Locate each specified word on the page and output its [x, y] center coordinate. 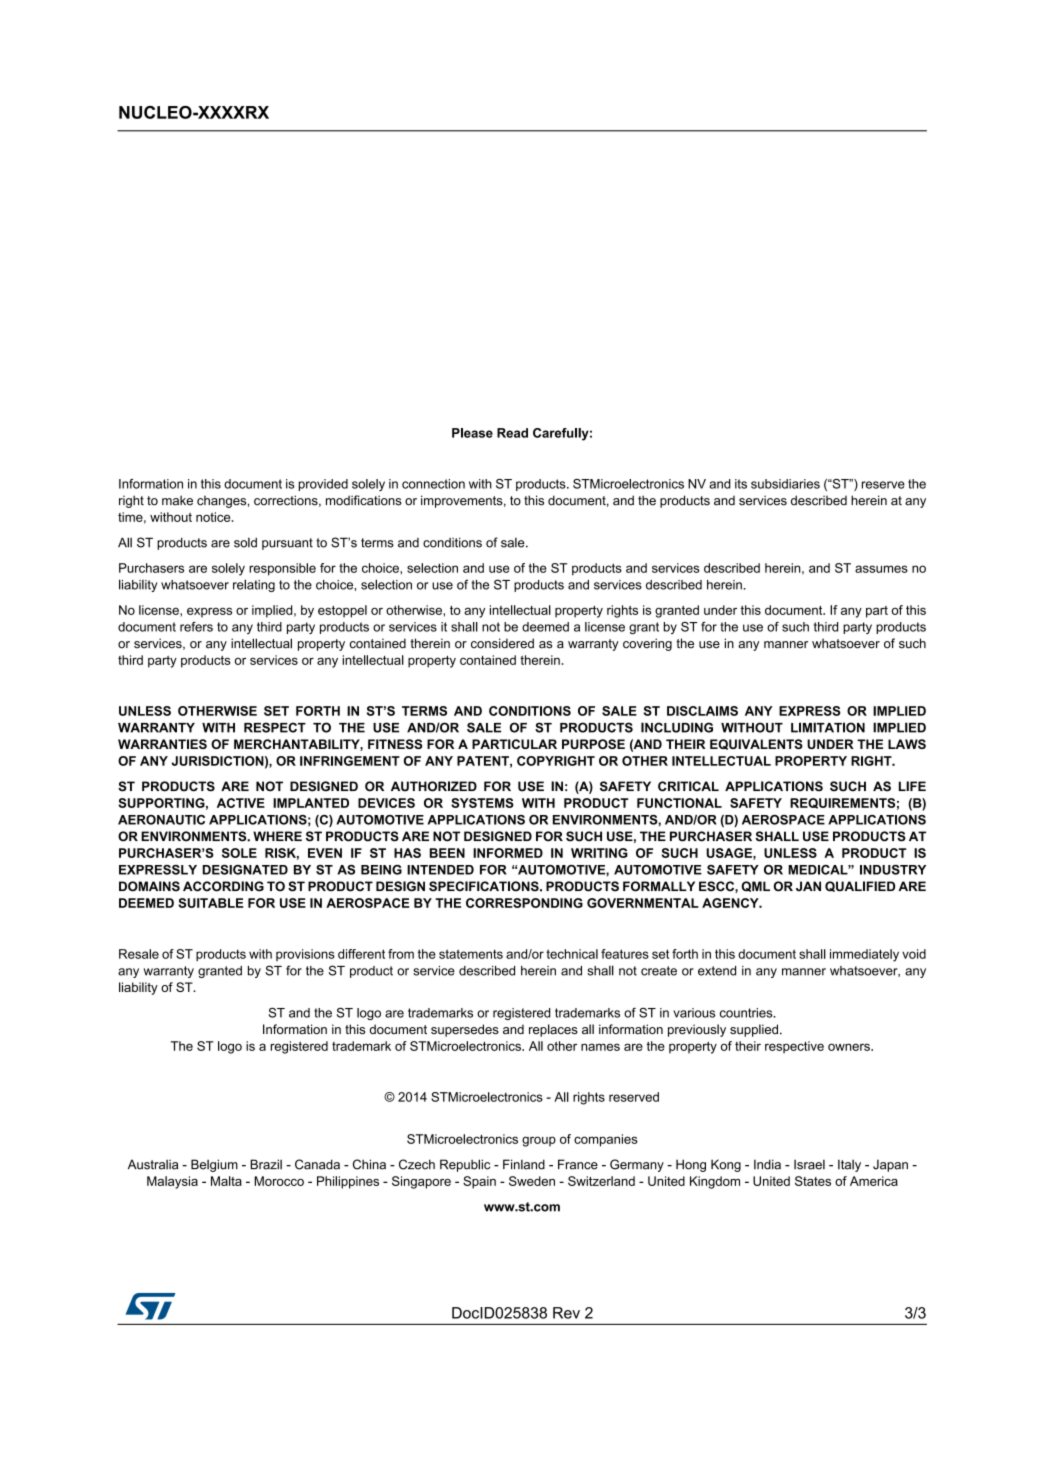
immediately [864, 955]
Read [512, 433]
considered [502, 643]
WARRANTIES [162, 744]
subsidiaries [785, 484]
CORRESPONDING [524, 903]
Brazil [266, 1164]
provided [323, 485]
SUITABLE [210, 903]
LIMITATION [828, 727]
